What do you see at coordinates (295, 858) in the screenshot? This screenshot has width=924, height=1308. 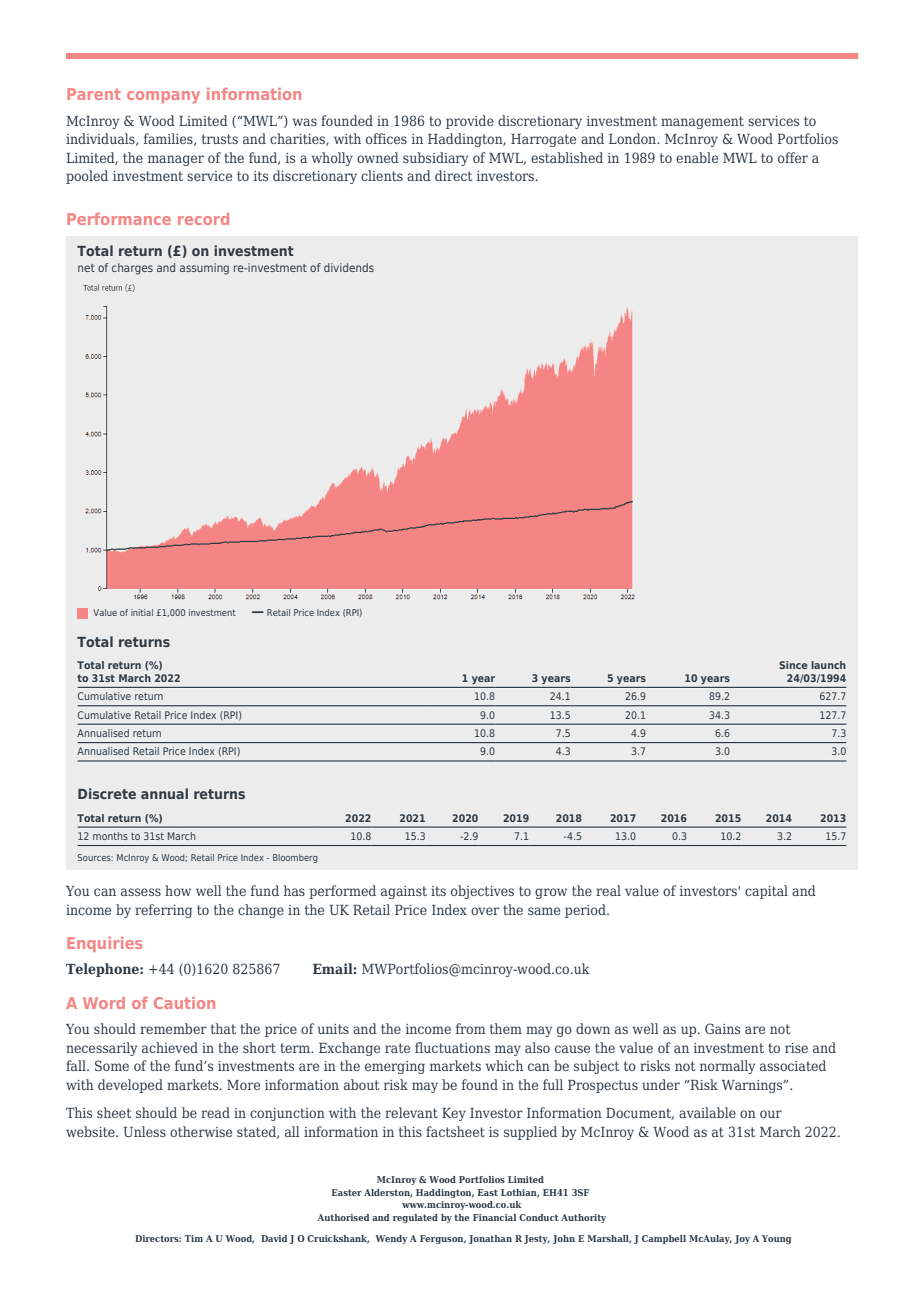 I see `Bloomberg` at bounding box center [295, 858].
